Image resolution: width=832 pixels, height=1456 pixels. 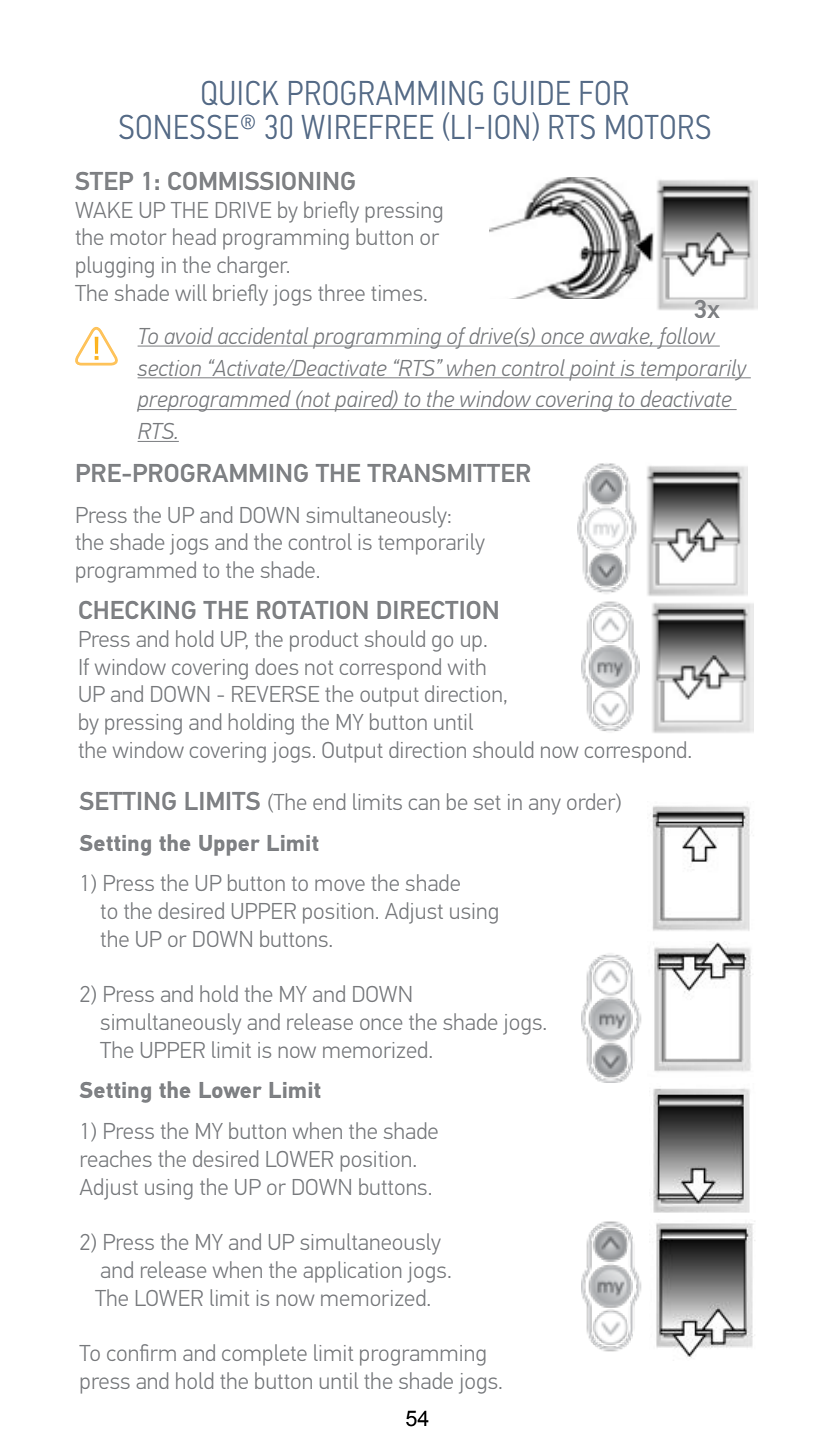 What do you see at coordinates (604, 93) in the screenshot?
I see `FOR` at bounding box center [604, 93].
